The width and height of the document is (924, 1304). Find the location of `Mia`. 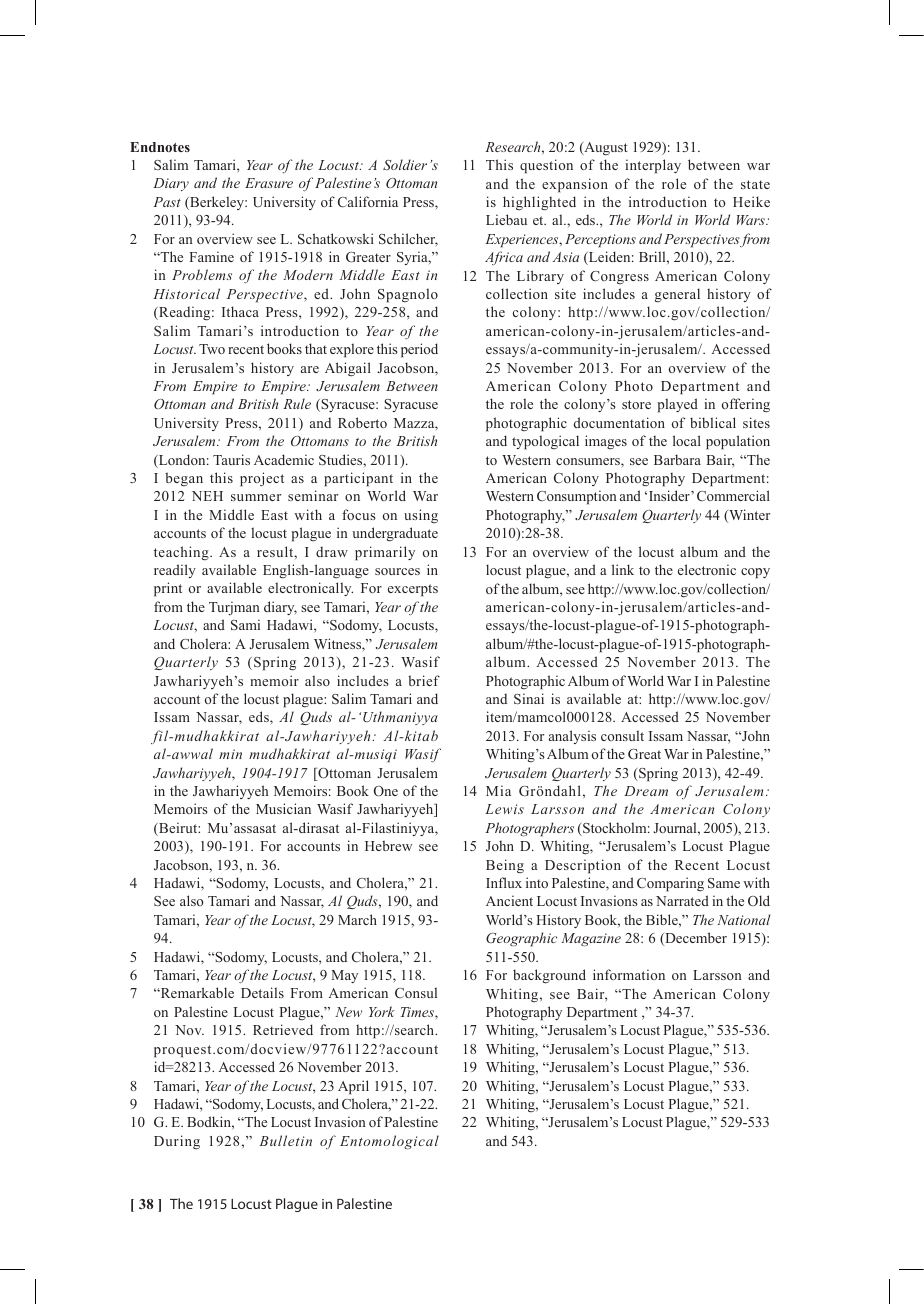

Mia is located at coordinates (498, 790).
